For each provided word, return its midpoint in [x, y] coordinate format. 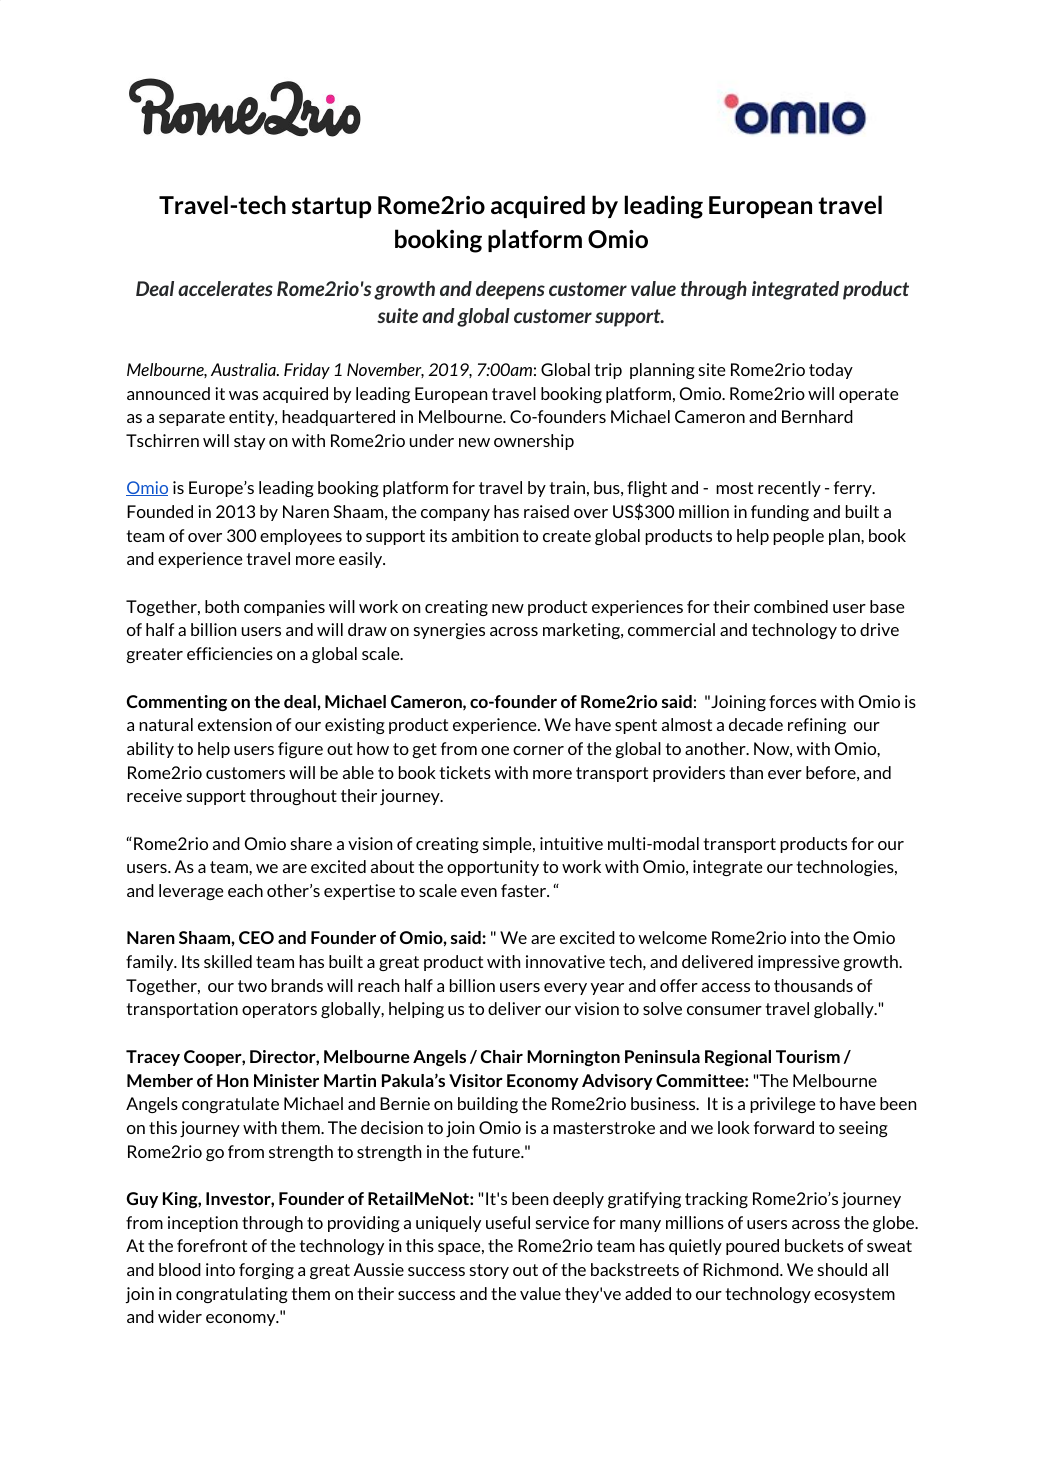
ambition [485, 535]
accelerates [225, 288]
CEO [256, 937]
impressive [799, 963]
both [222, 606]
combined [791, 606]
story [489, 1271]
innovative [565, 961]
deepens [510, 290]
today [831, 371]
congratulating [232, 1295]
